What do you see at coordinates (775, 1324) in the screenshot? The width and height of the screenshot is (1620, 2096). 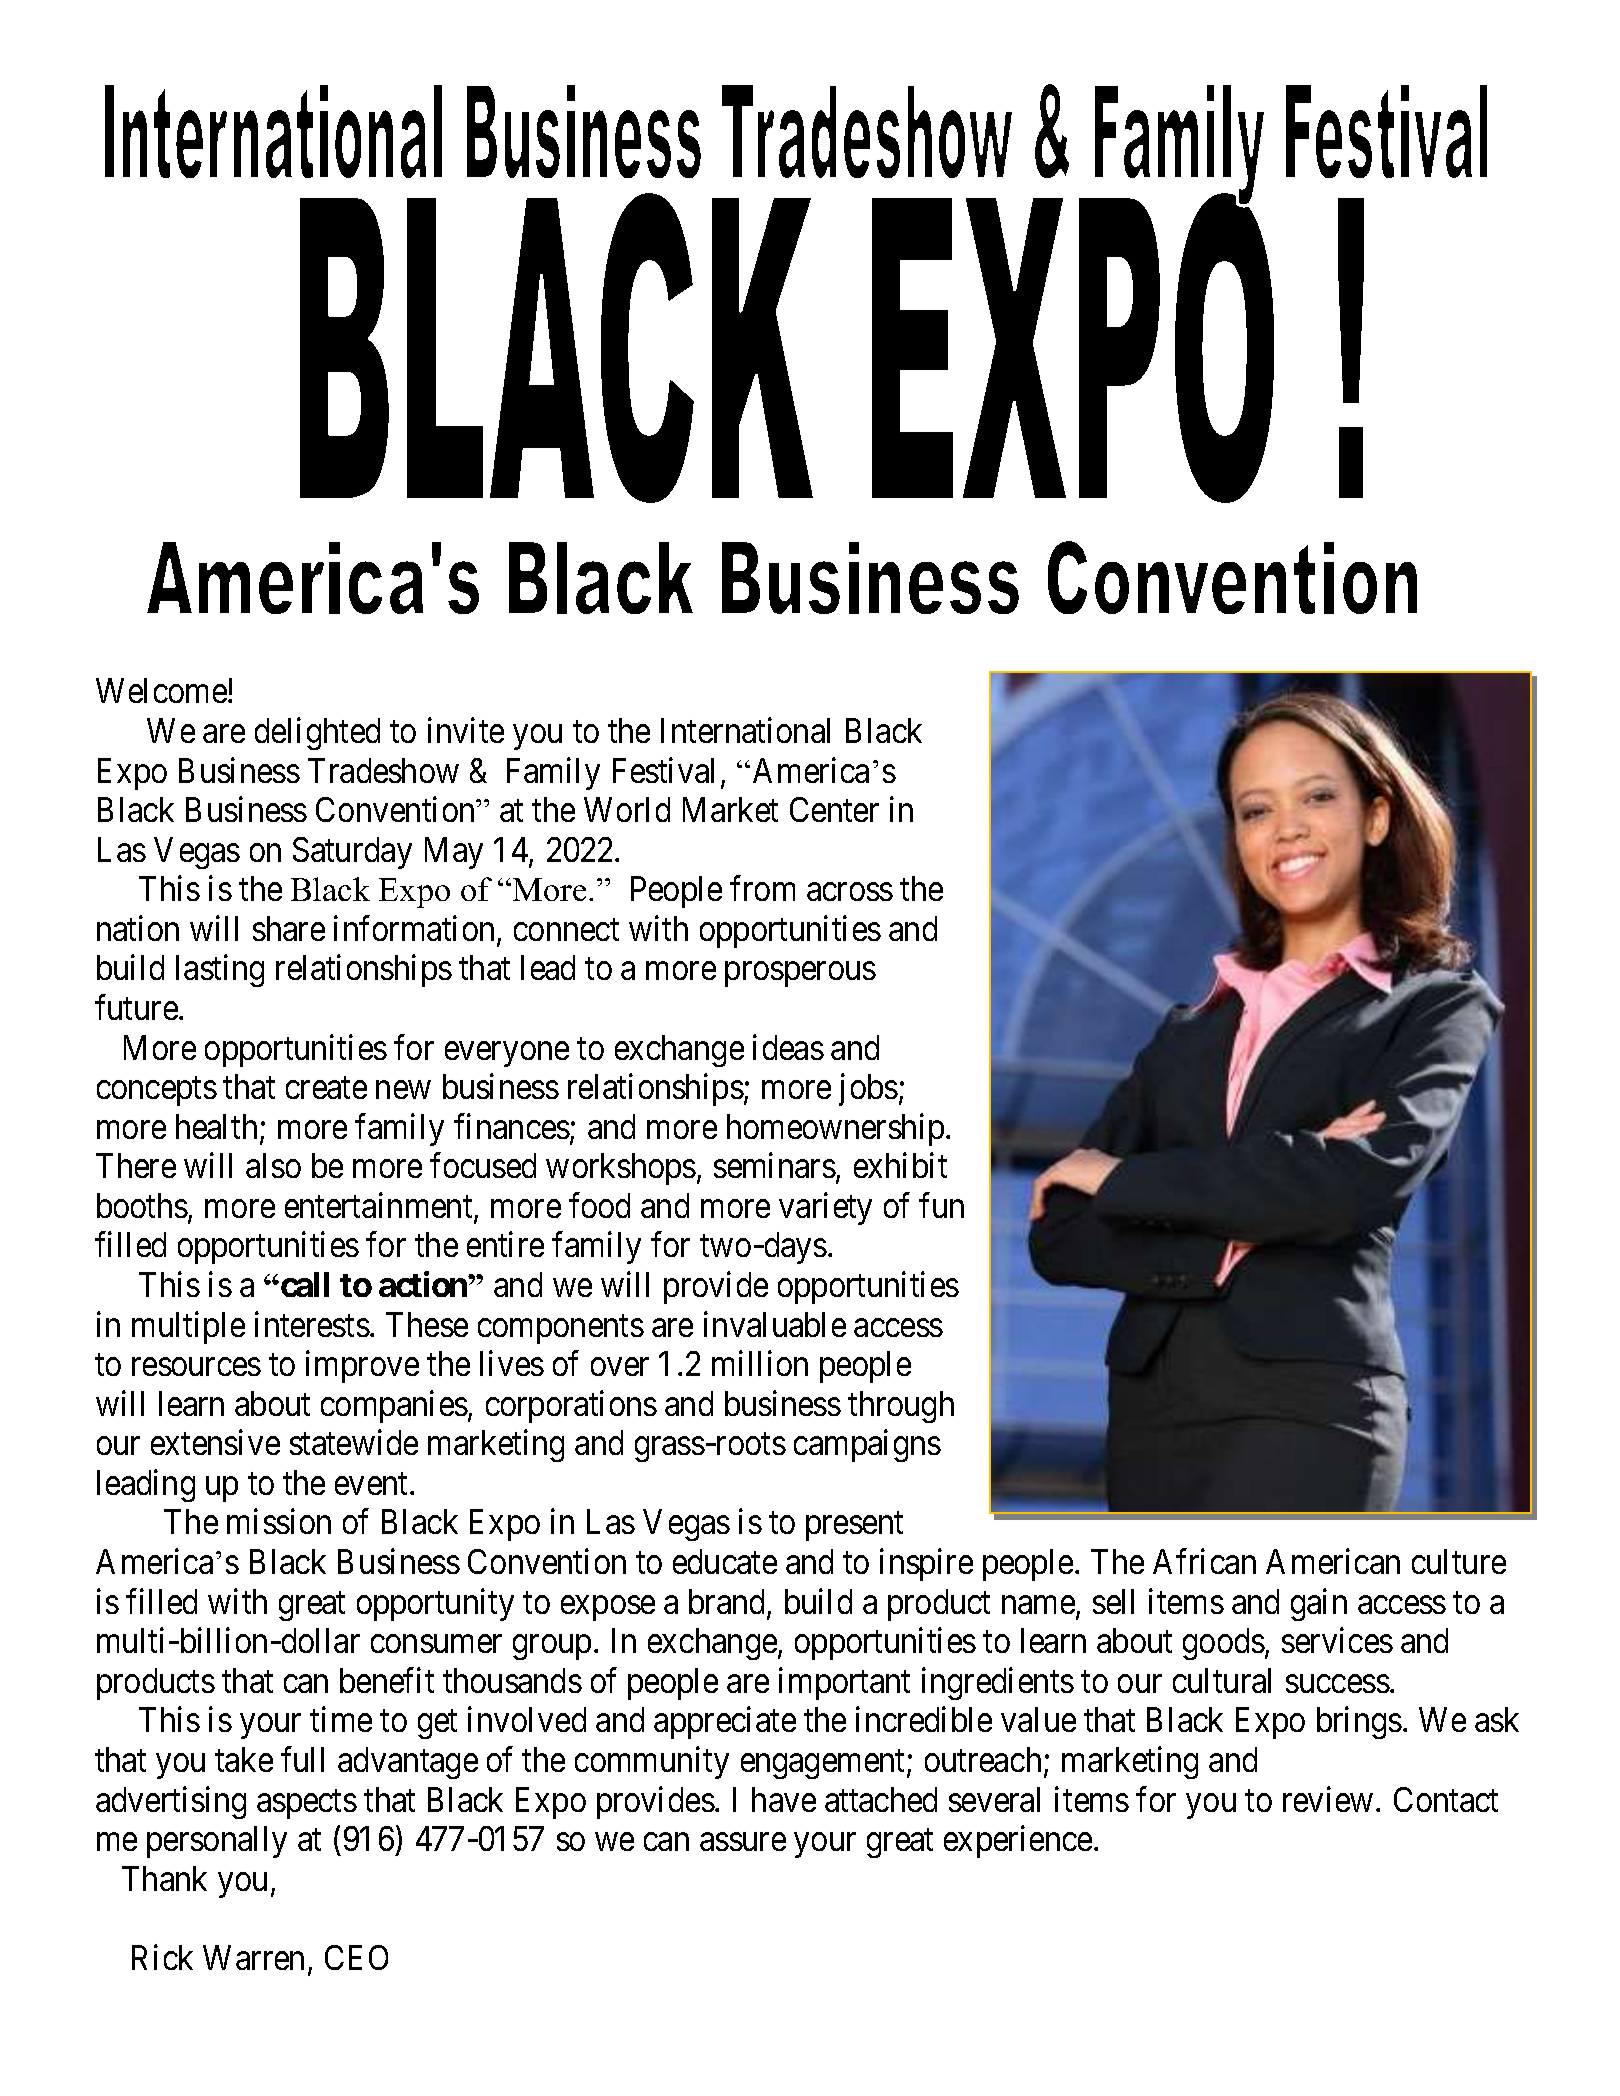 I see `invaluable` at bounding box center [775, 1324].
